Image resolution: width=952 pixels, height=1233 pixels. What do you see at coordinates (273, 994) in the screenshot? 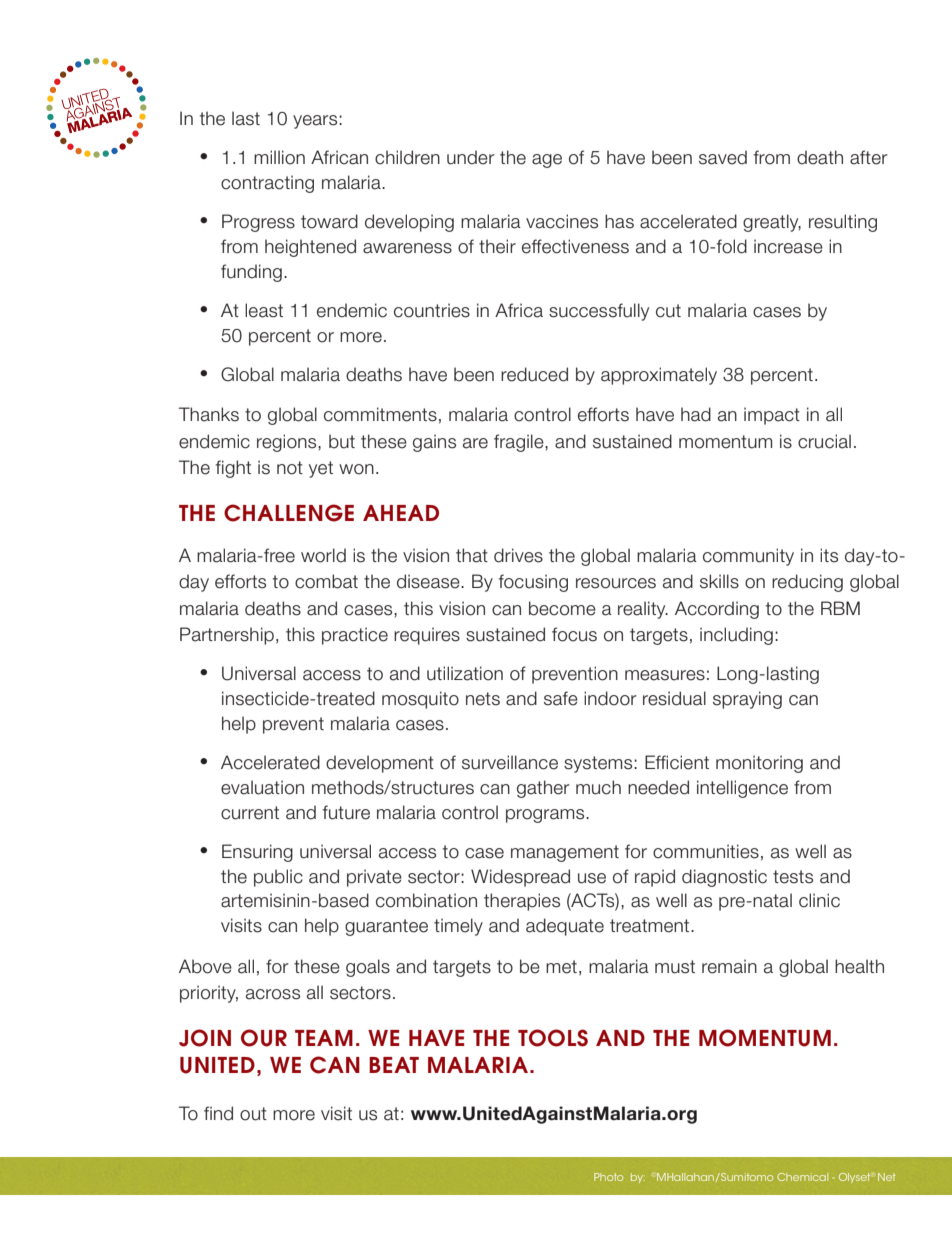
I see `across` at bounding box center [273, 994].
